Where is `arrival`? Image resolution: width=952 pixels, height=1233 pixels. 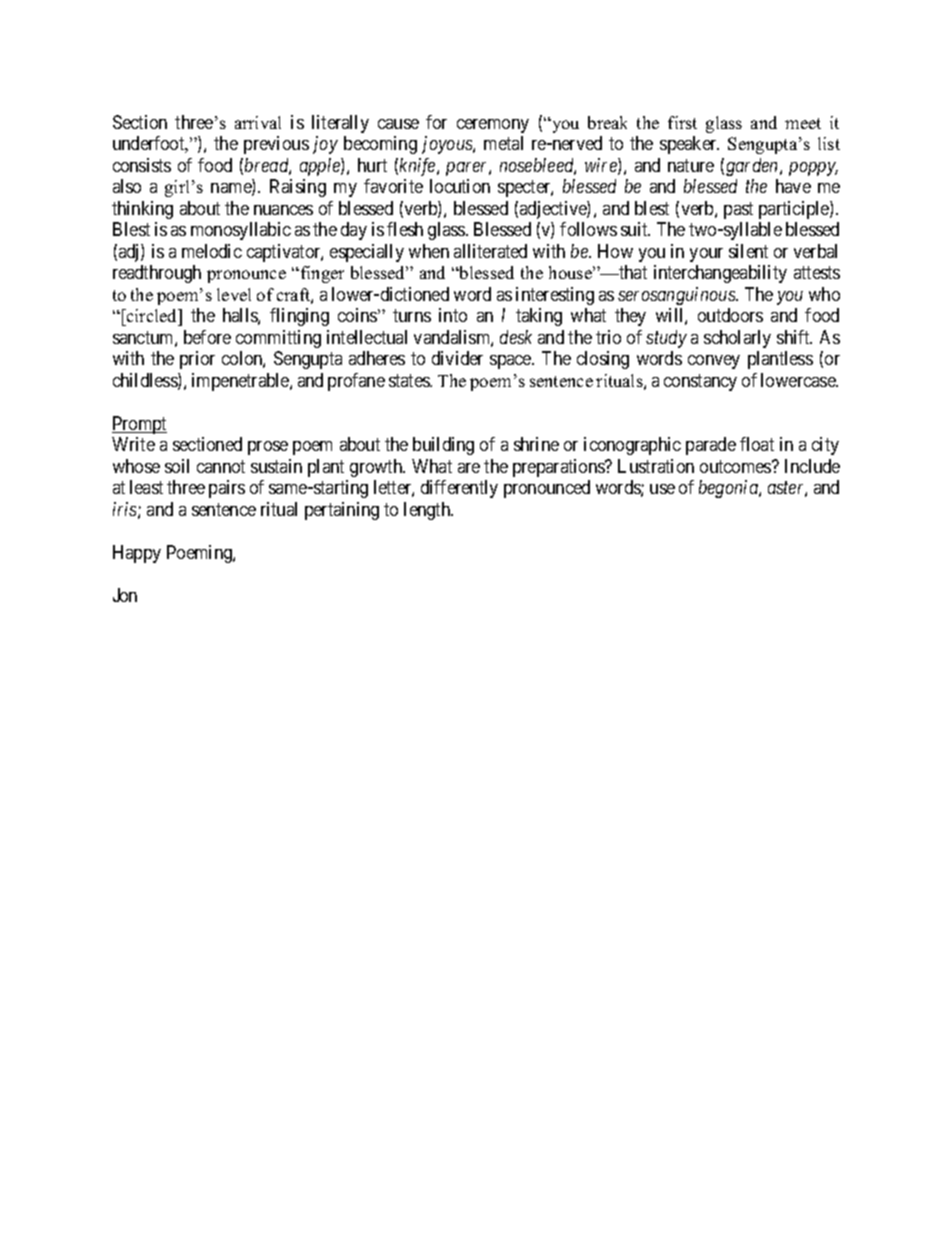 arrival is located at coordinates (258, 122).
